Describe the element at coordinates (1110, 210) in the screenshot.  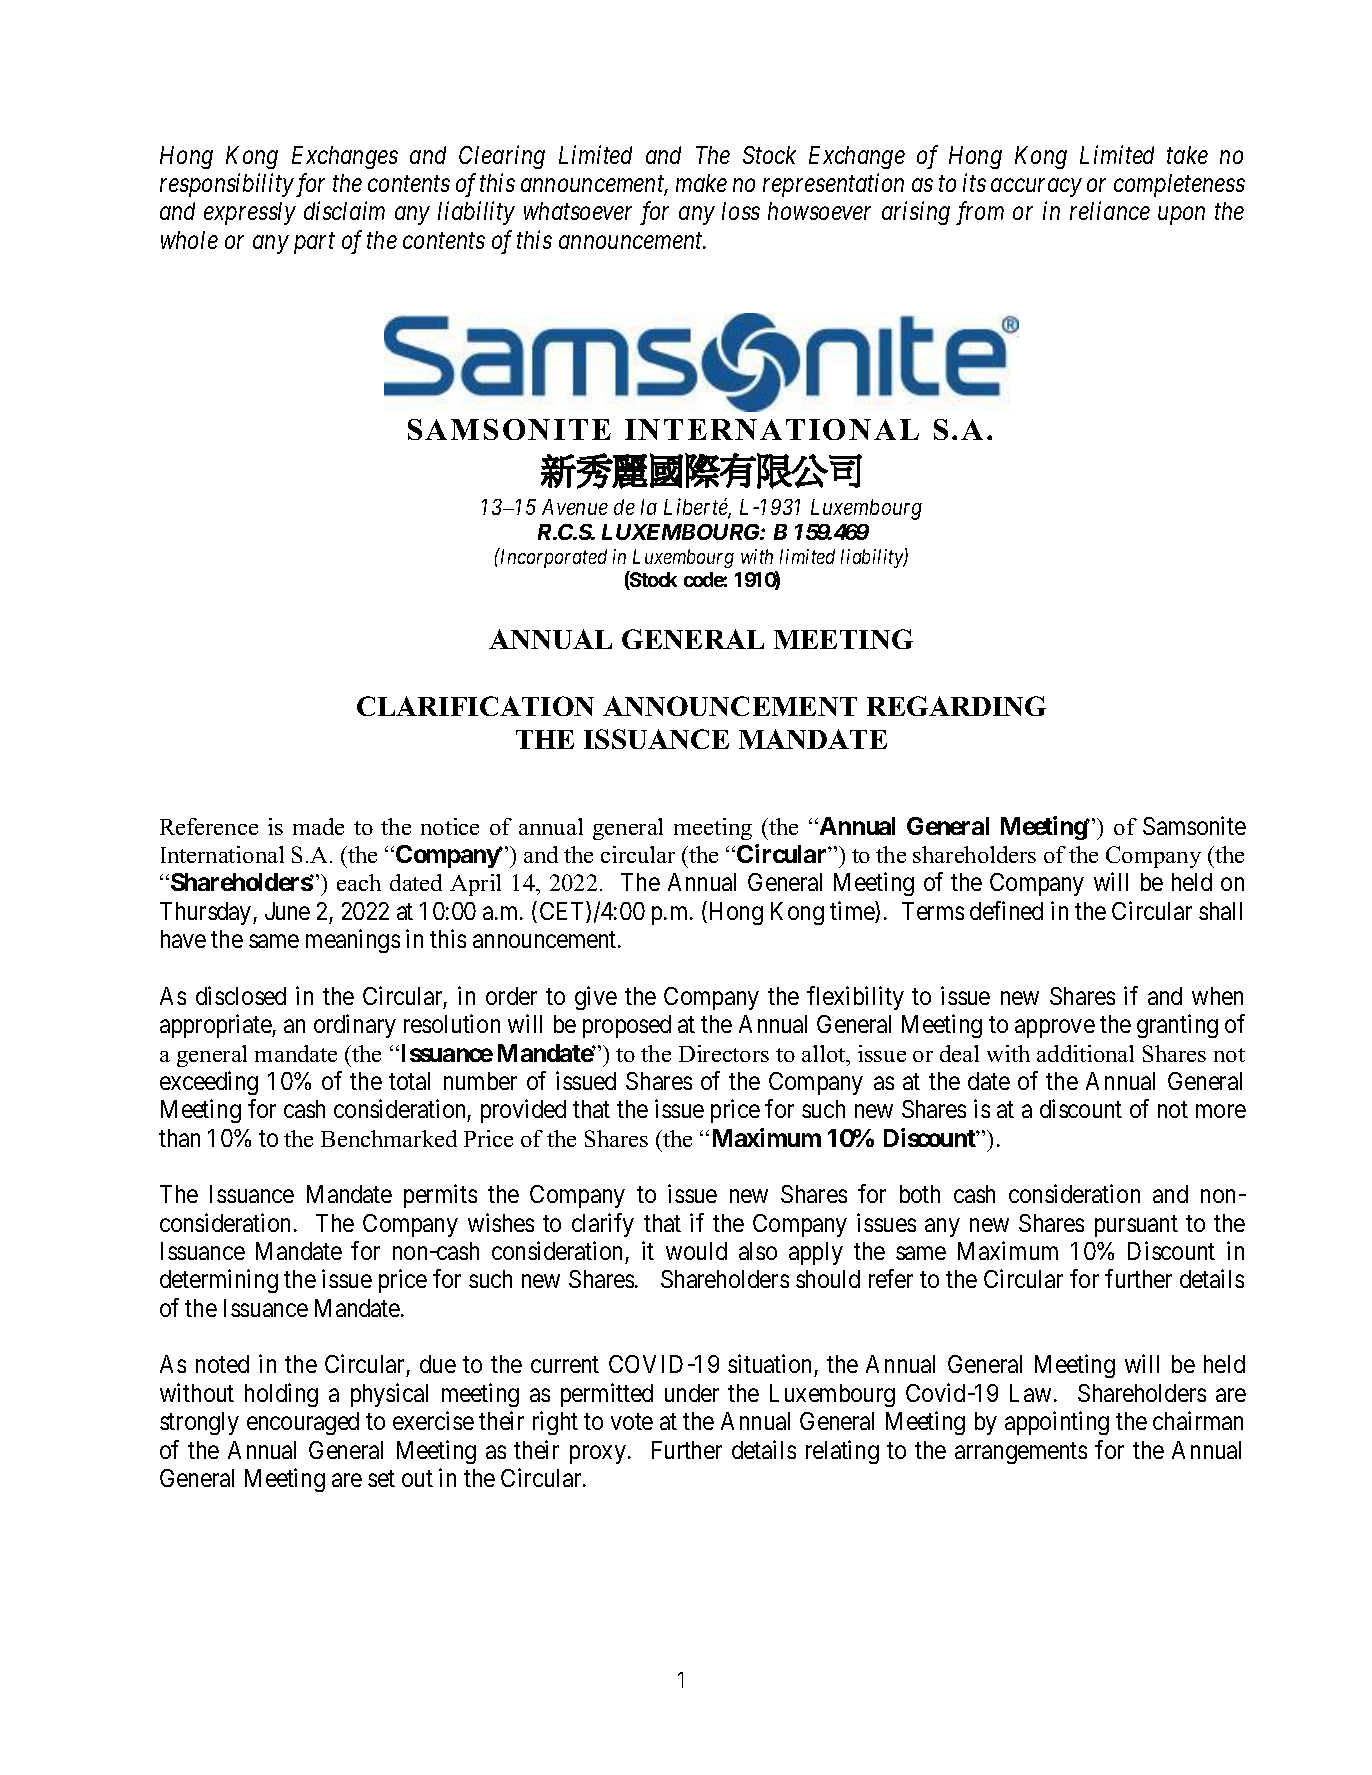
I see `reliance` at that location.
